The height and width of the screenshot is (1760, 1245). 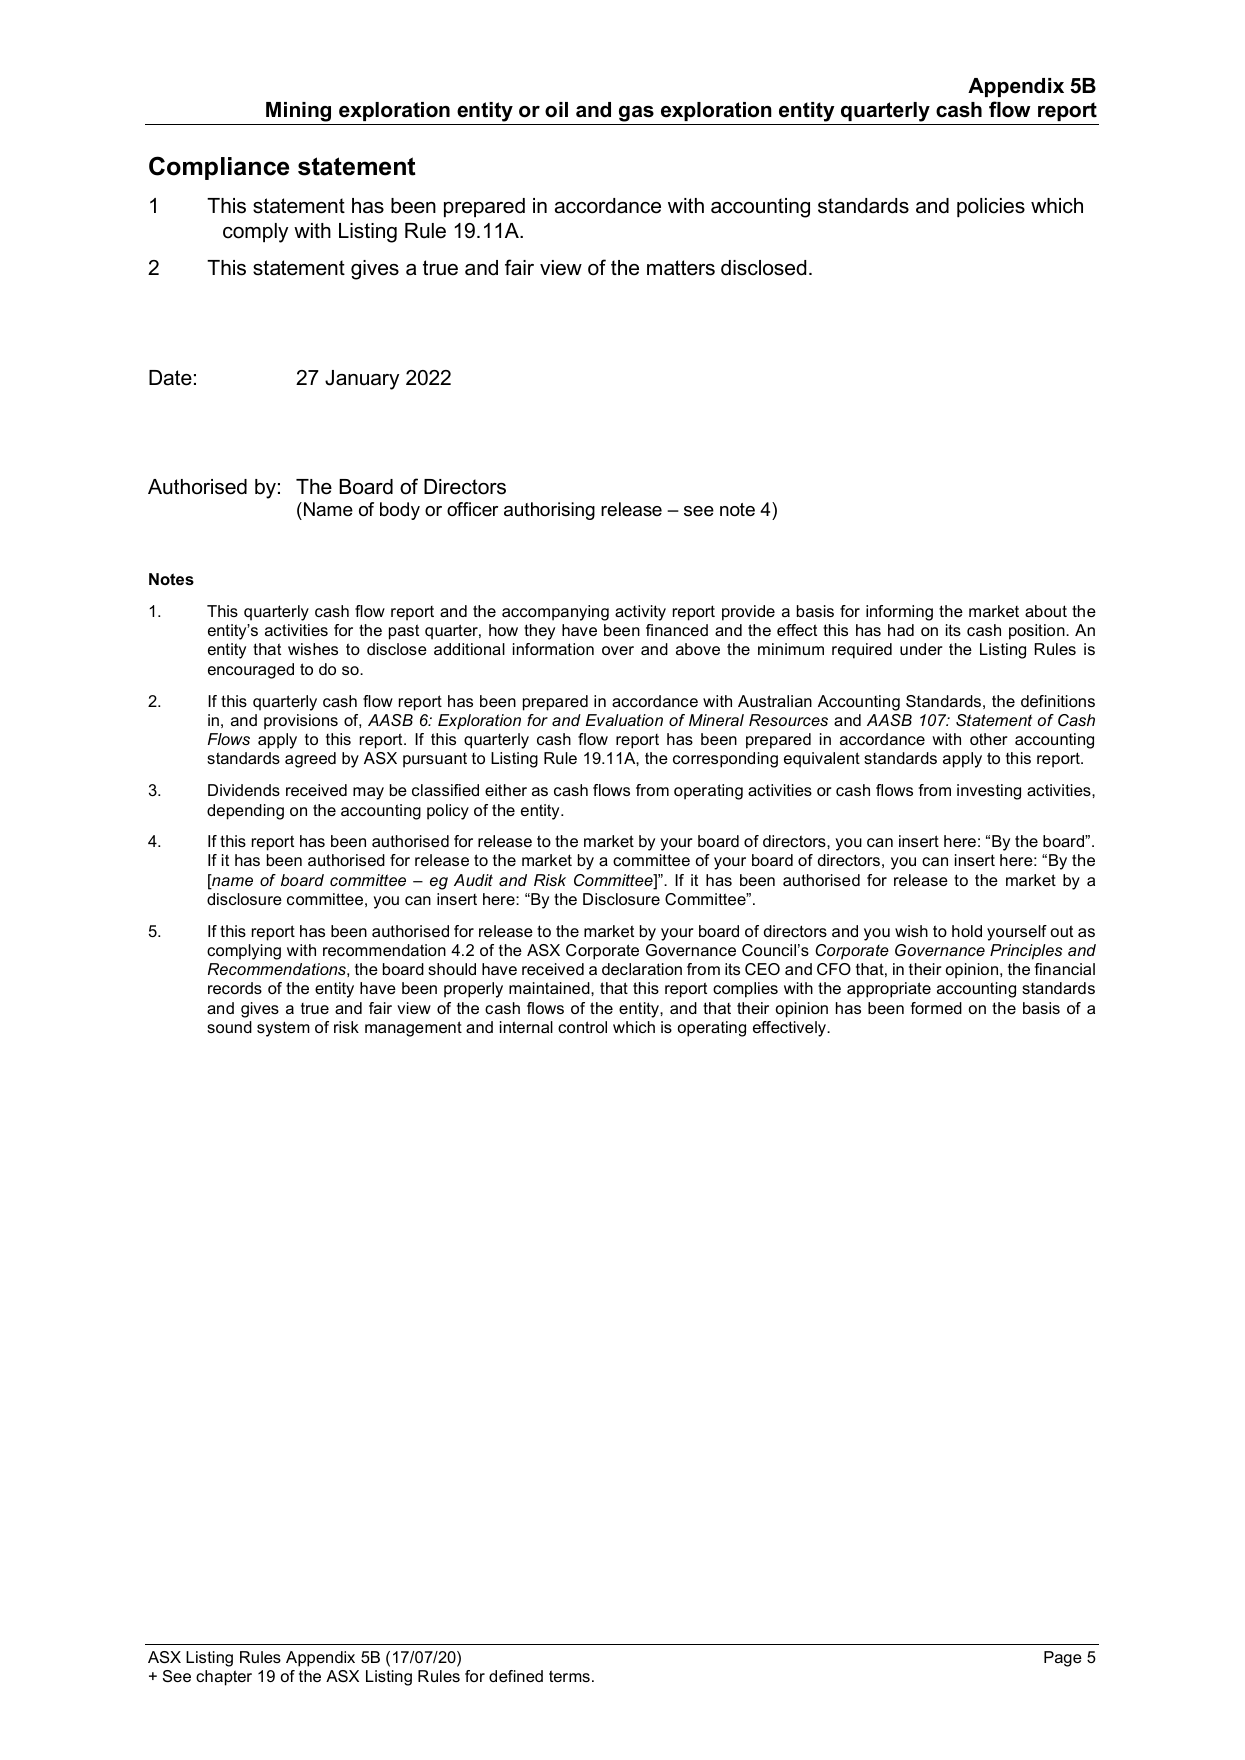 What do you see at coordinates (636, 115) in the screenshot?
I see `gas` at bounding box center [636, 115].
